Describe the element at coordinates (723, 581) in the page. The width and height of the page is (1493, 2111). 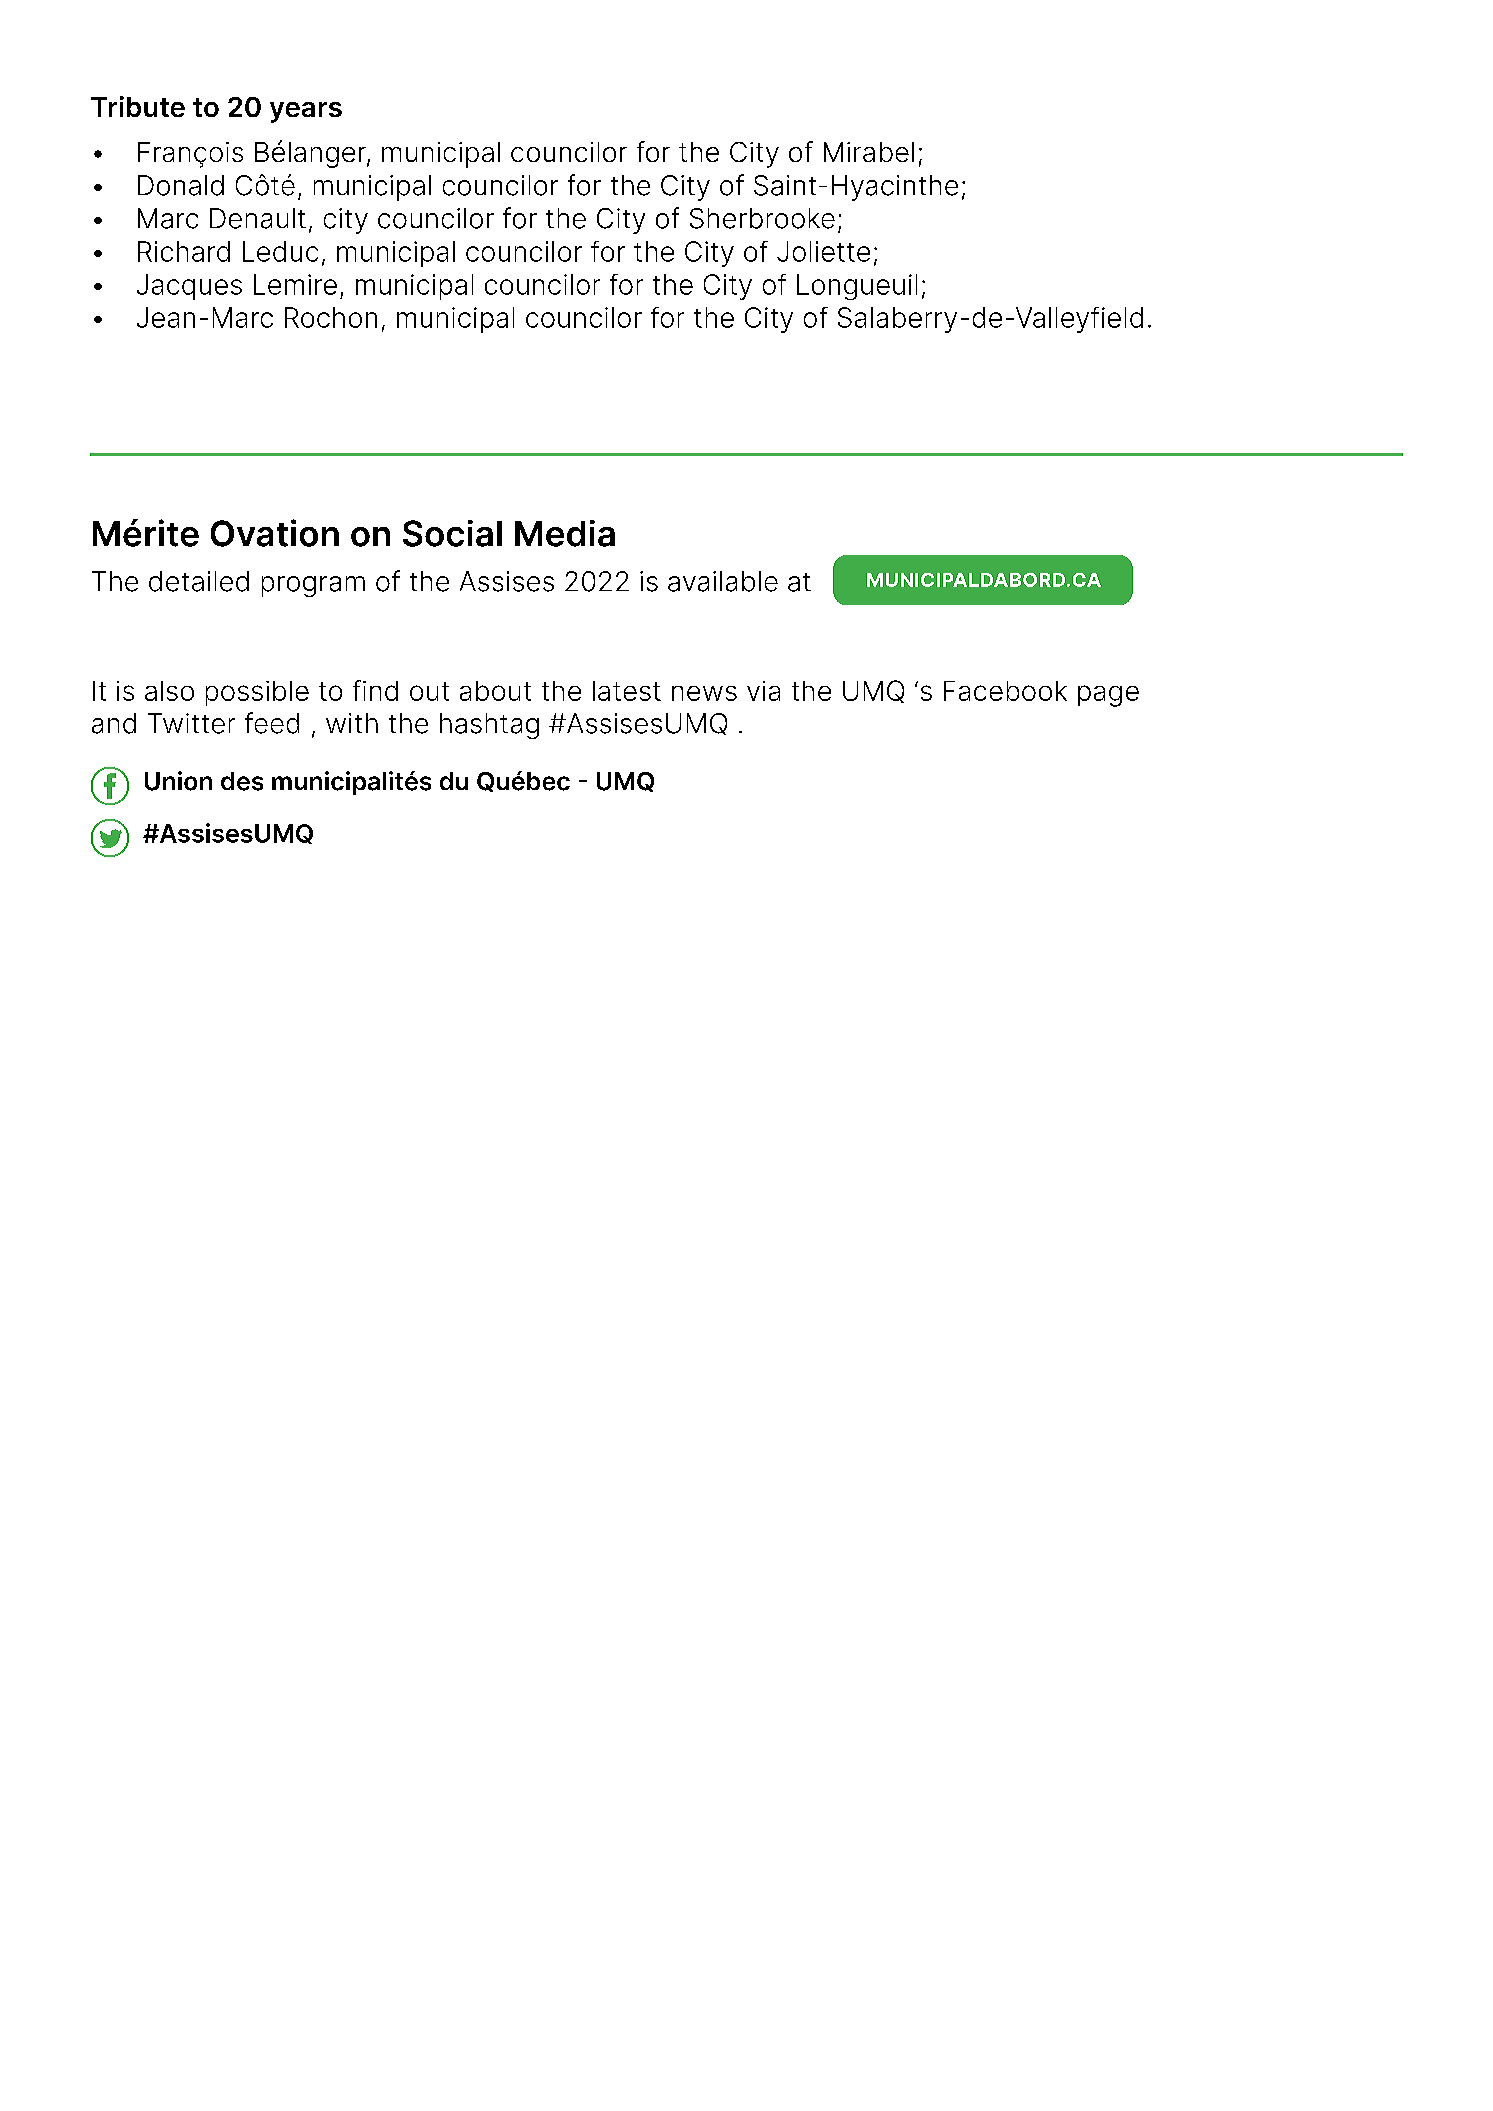
I see `available` at that location.
